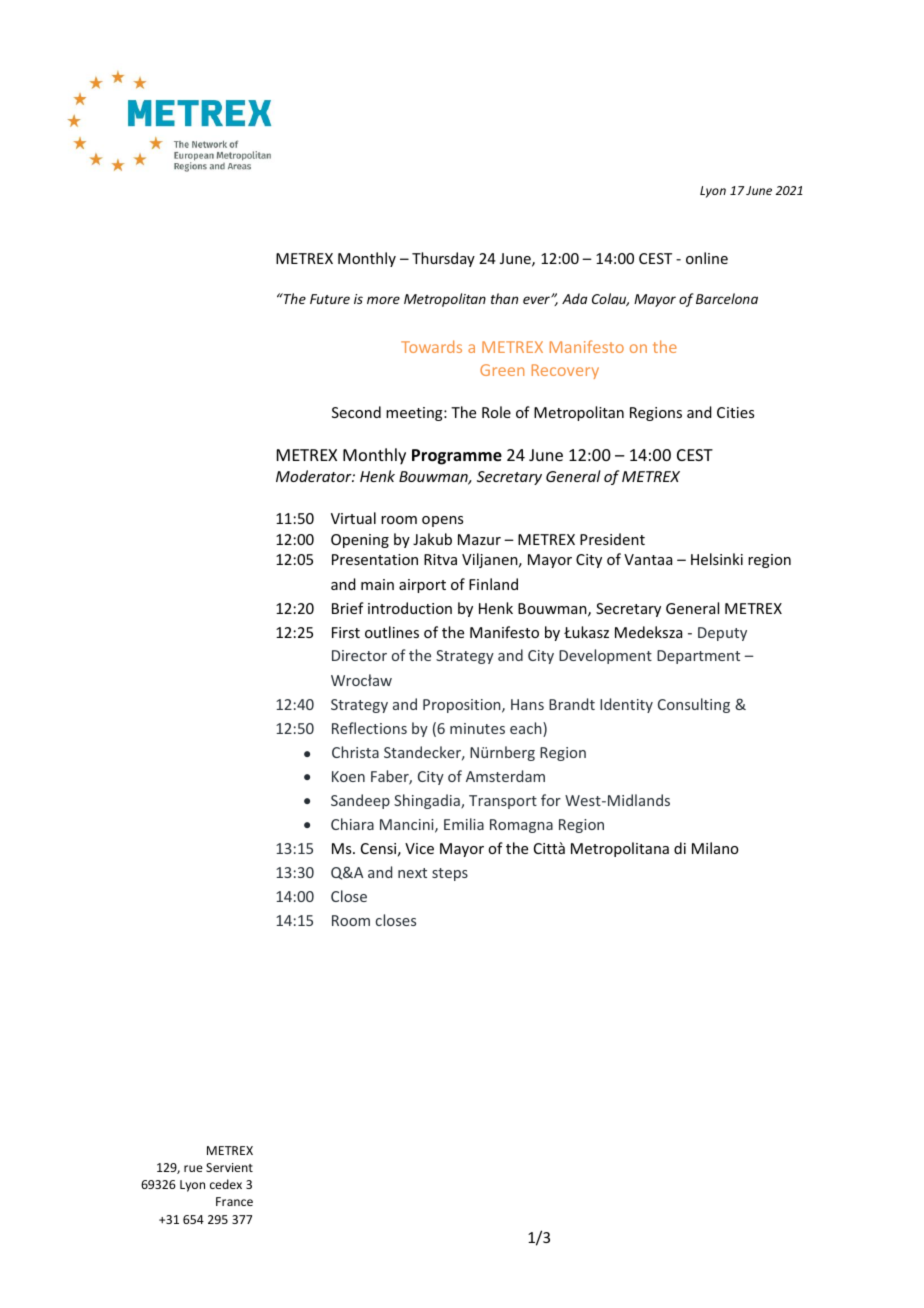 Image resolution: width=924 pixels, height=1308 pixels. What do you see at coordinates (694, 705) in the page?
I see `Consulting` at bounding box center [694, 705].
